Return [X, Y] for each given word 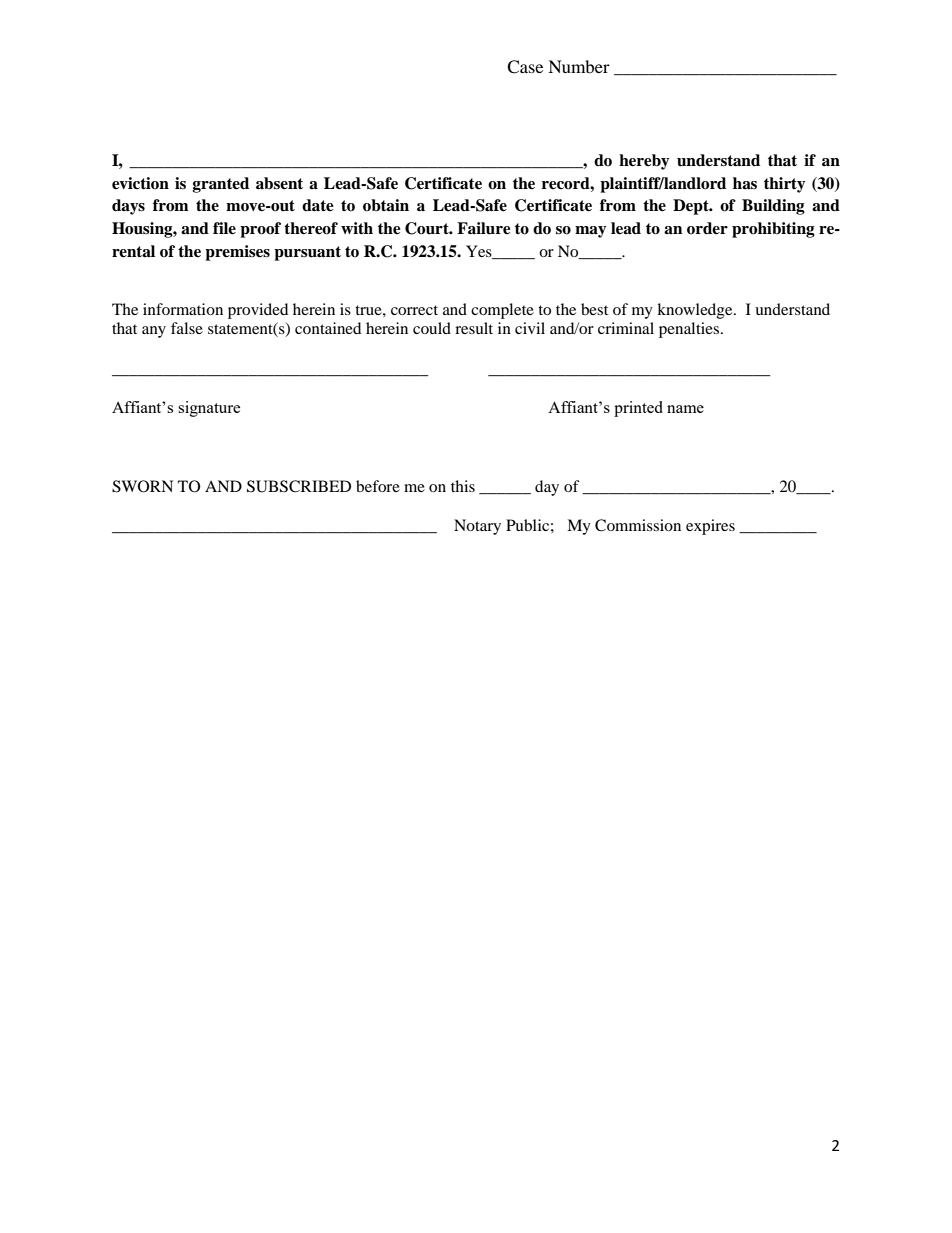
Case [525, 67]
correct [414, 310]
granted [221, 185]
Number [579, 66]
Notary [477, 527]
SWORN [142, 486]
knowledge [696, 311]
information [183, 309]
